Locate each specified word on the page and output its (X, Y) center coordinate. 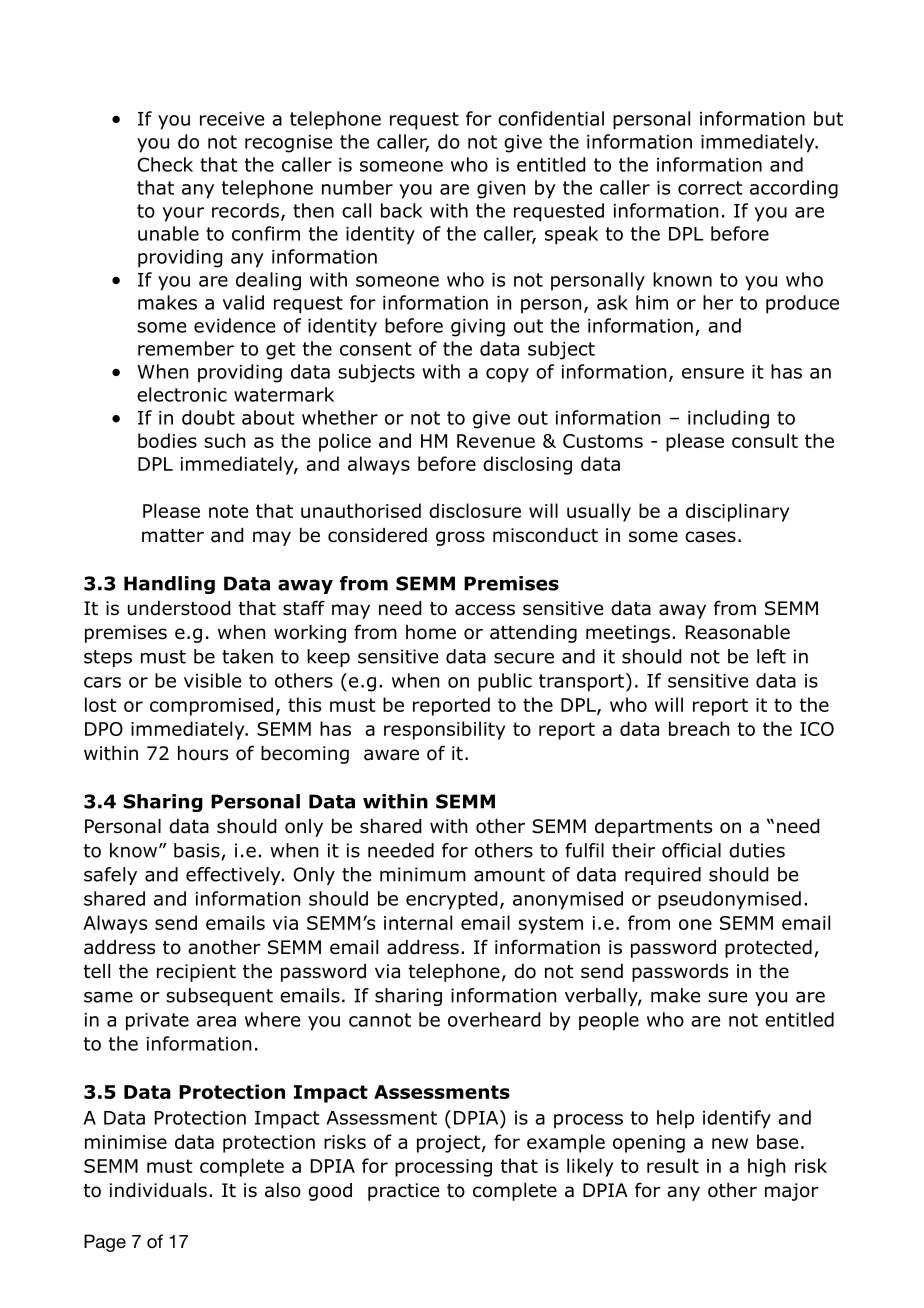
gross (460, 538)
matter (173, 536)
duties (757, 850)
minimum (423, 874)
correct (710, 188)
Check (165, 164)
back (402, 210)
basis (197, 850)
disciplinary (737, 512)
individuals (158, 1190)
